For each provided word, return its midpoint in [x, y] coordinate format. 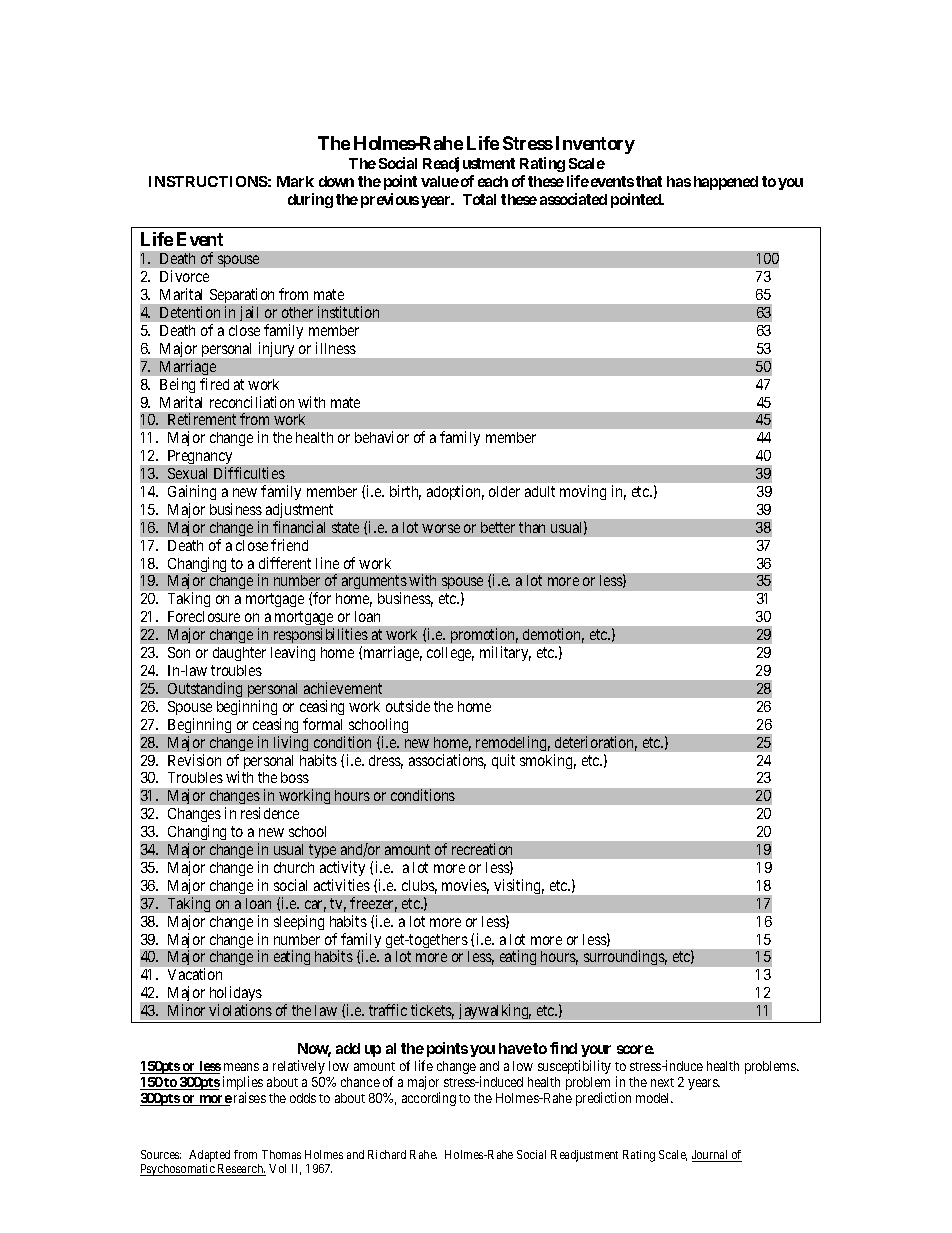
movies [465, 886]
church [294, 867]
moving [583, 492]
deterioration [596, 743]
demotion [553, 635]
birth [405, 492]
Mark [295, 181]
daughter [239, 654]
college [450, 654]
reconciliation [252, 402]
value [440, 181]
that [649, 181]
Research [241, 1170]
